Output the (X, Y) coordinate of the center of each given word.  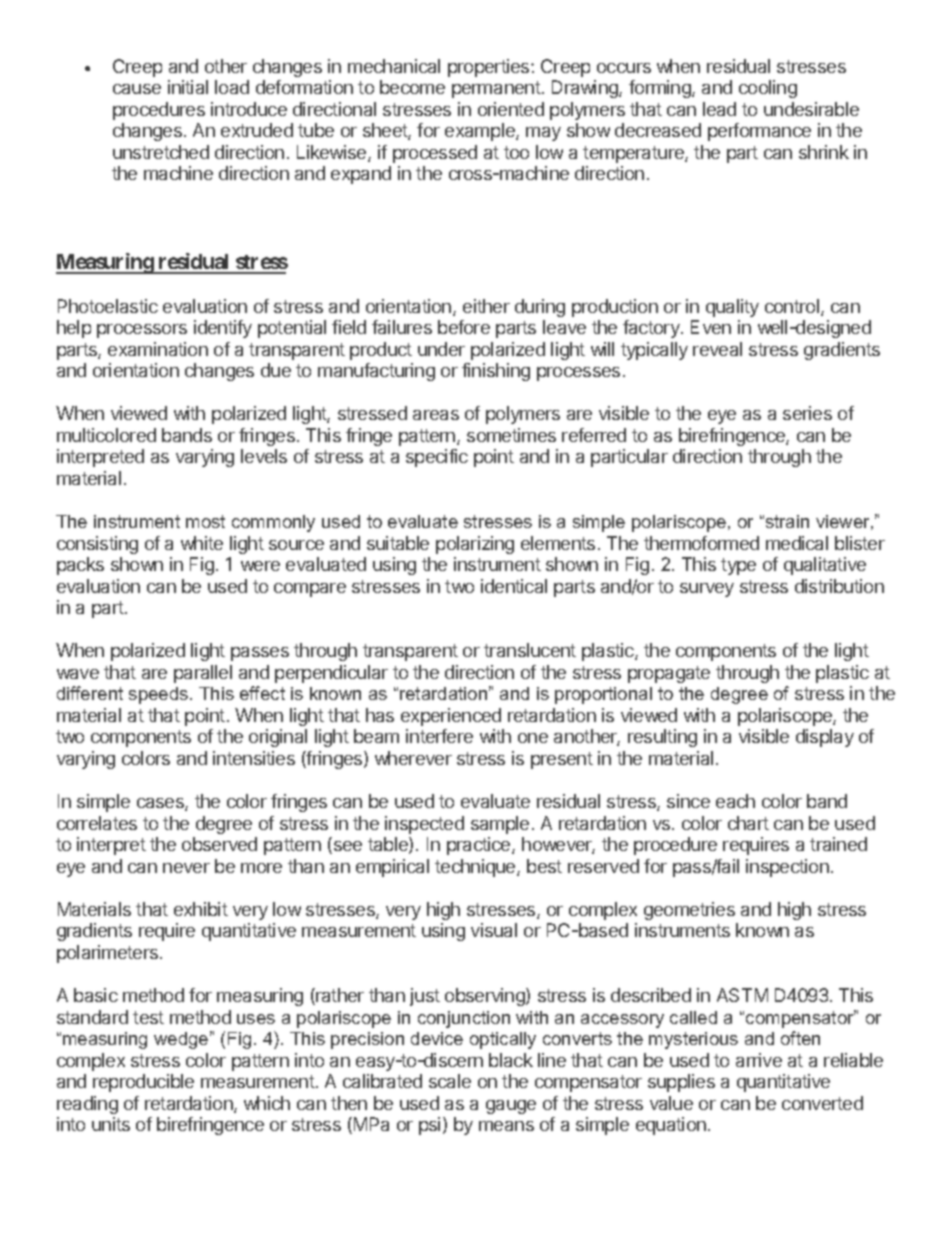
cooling (768, 89)
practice (480, 846)
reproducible (143, 1083)
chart (748, 823)
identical (514, 586)
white (202, 543)
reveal (717, 349)
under (441, 349)
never (186, 868)
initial (188, 87)
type (738, 566)
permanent (496, 89)
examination (158, 349)
